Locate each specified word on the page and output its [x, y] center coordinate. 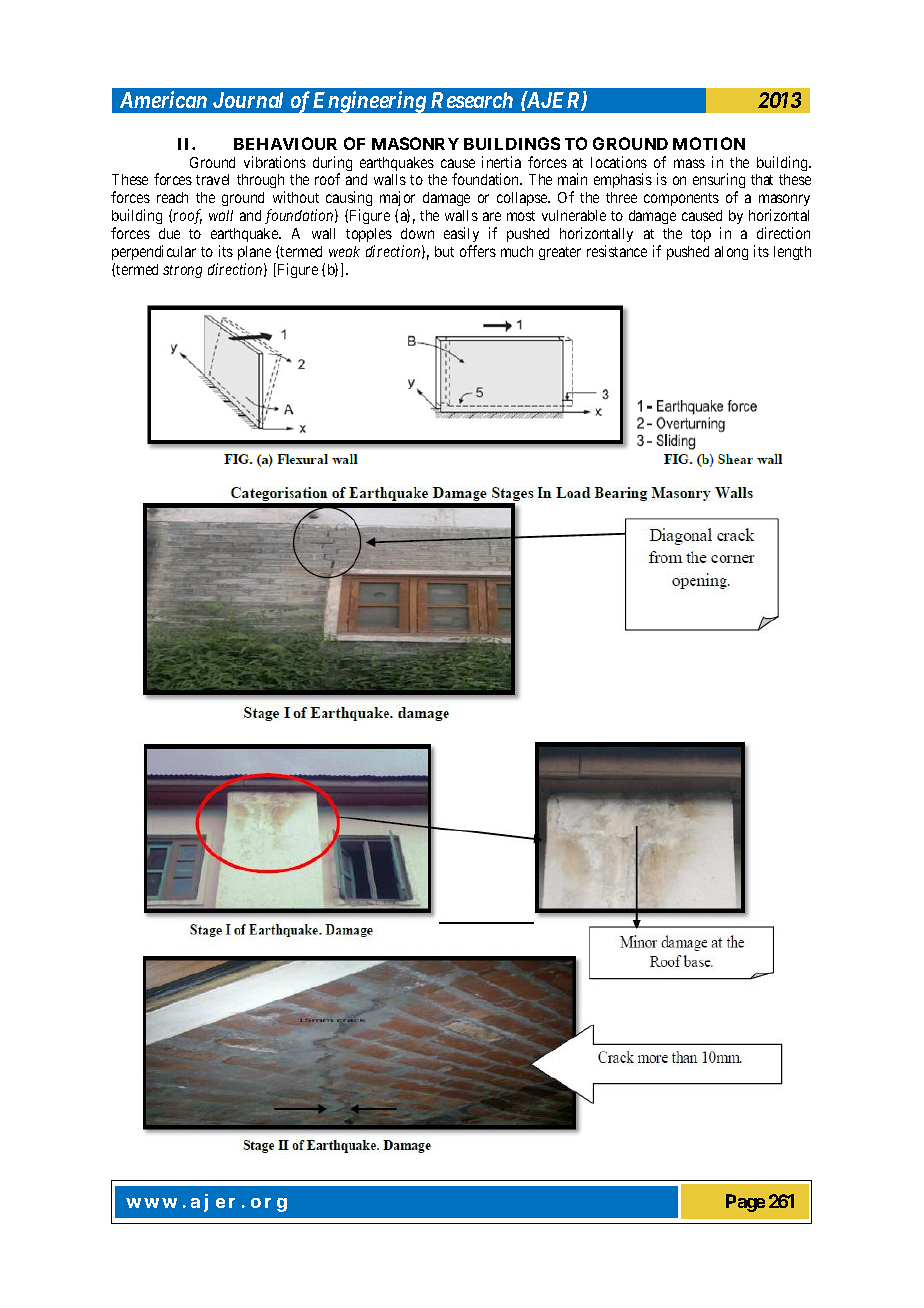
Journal [248, 100]
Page [745, 1203]
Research [472, 100]
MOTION [709, 143]
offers [478, 251]
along [731, 253]
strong [182, 271]
